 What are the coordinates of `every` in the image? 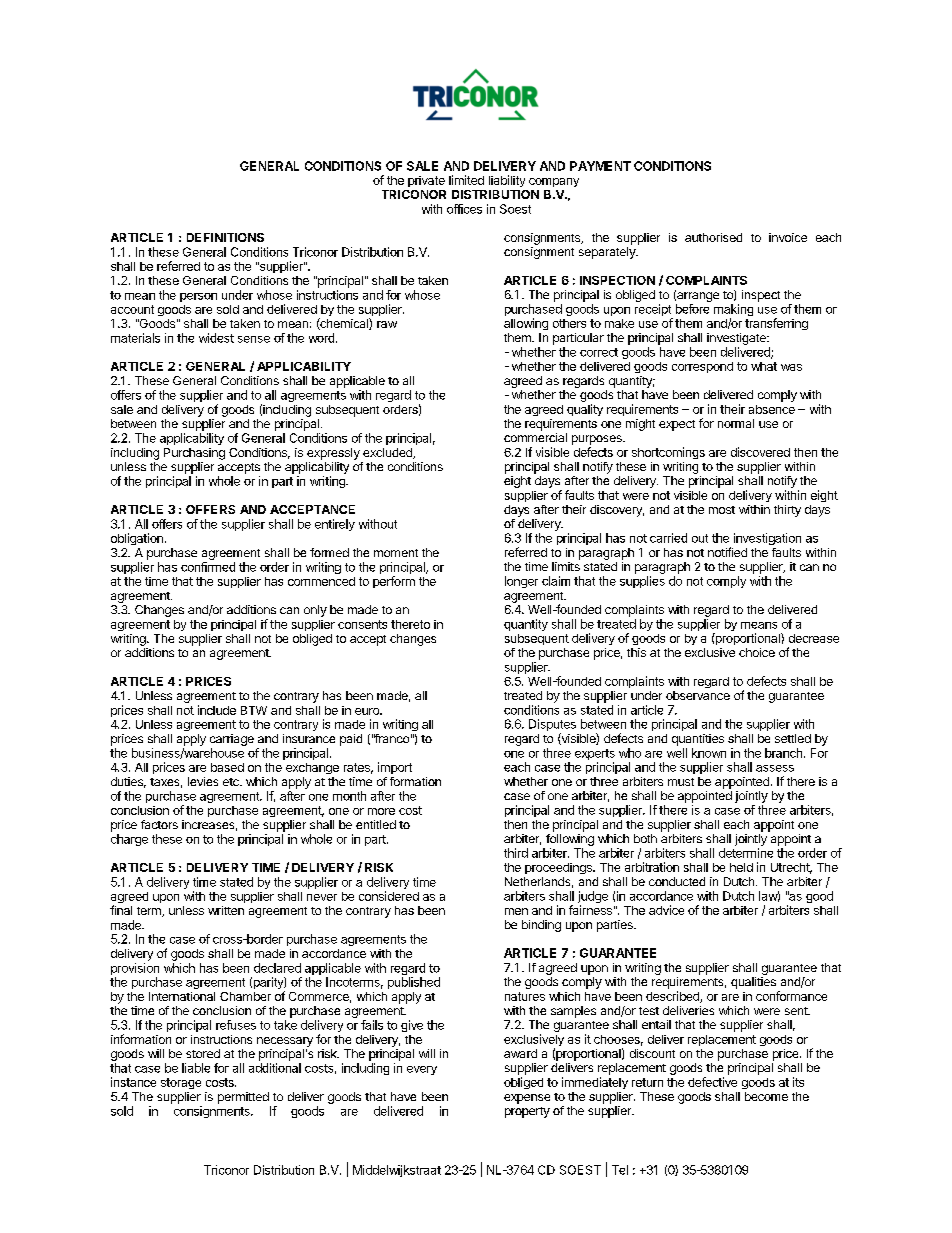 It's located at (422, 1070).
